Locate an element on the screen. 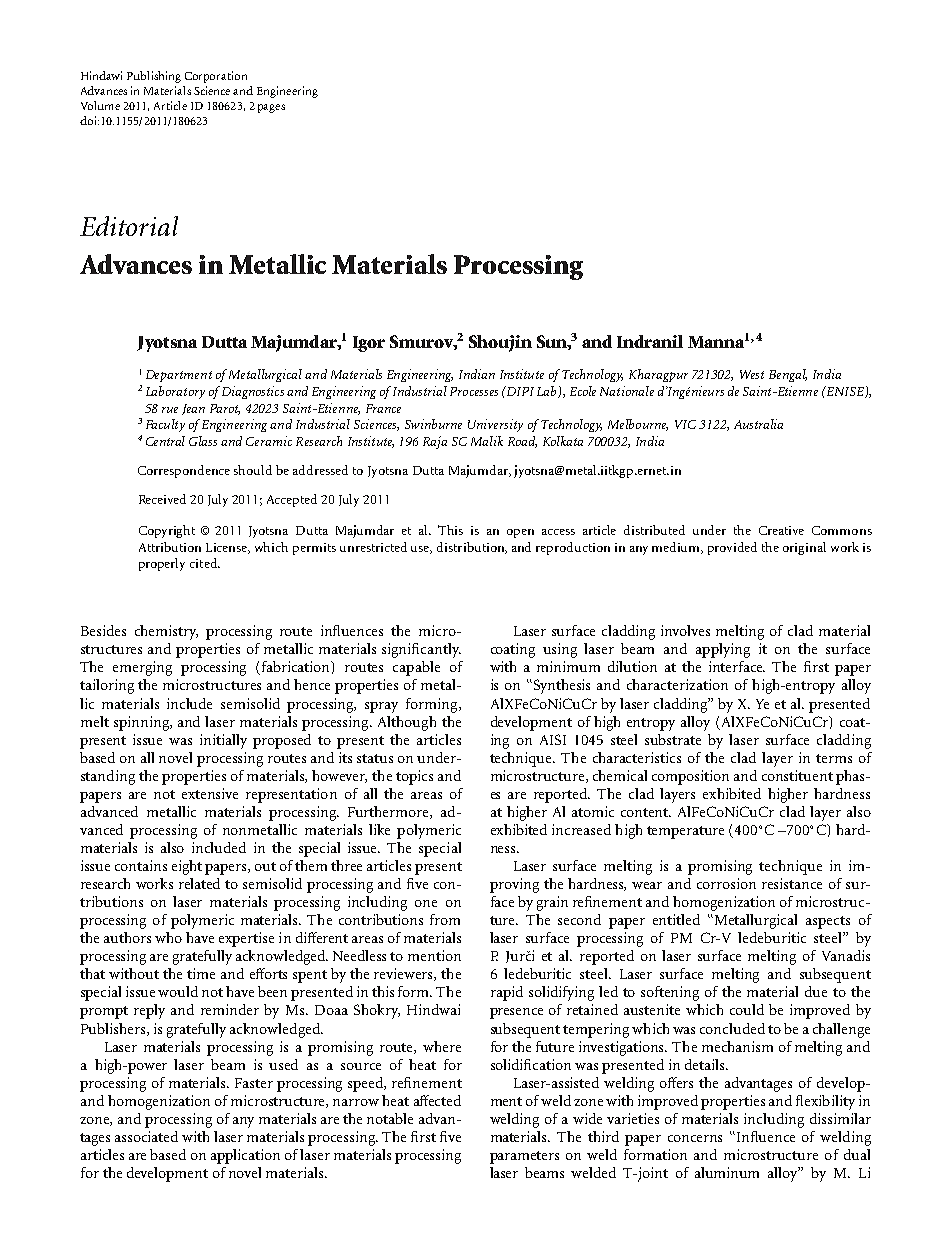  pages is located at coordinates (271, 108).
